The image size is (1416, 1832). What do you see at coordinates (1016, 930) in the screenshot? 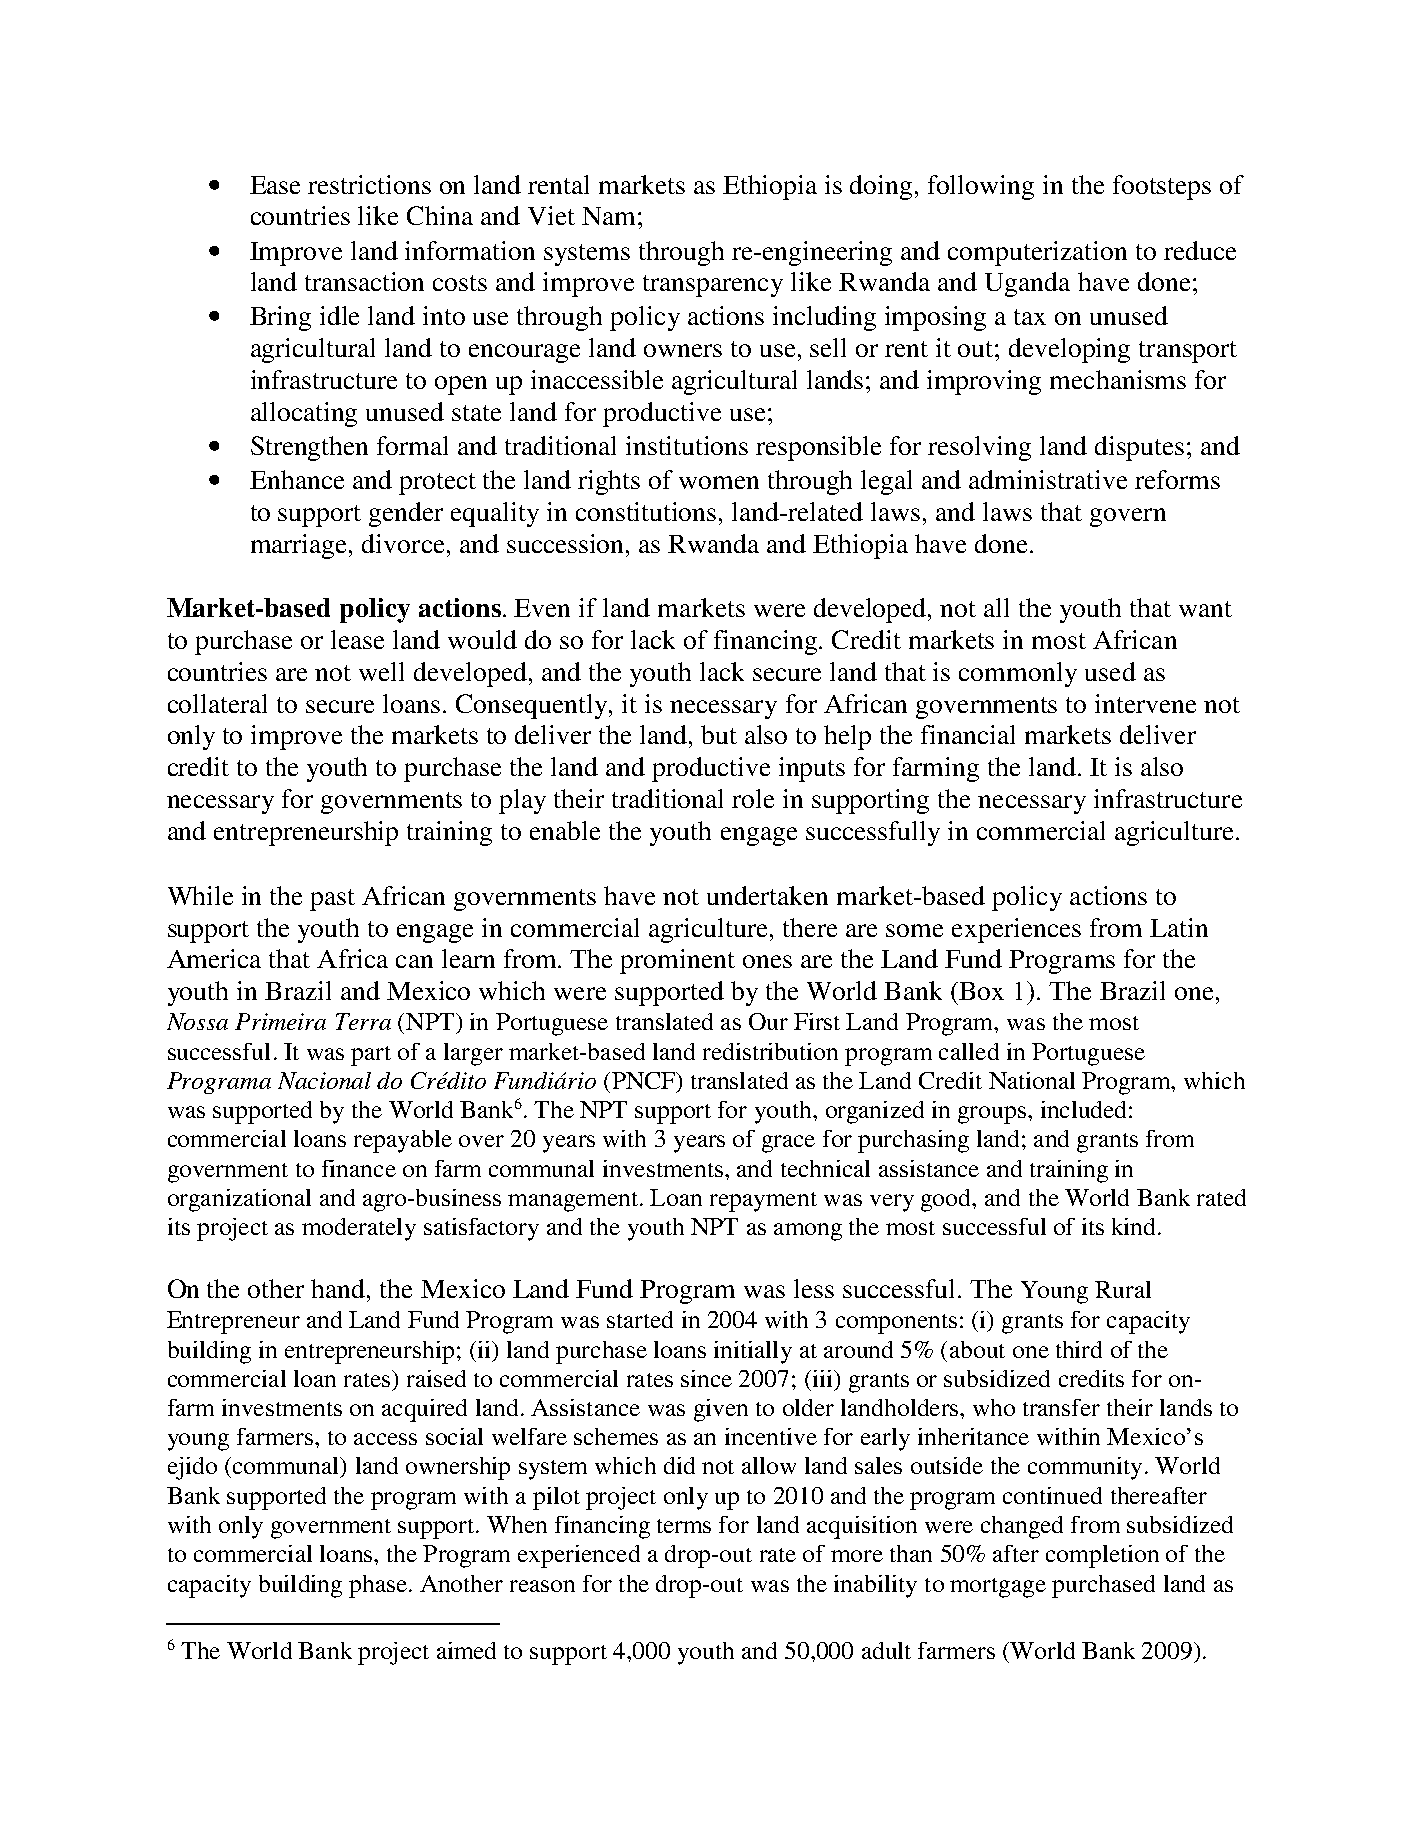
I see `experiences` at bounding box center [1016, 930].
